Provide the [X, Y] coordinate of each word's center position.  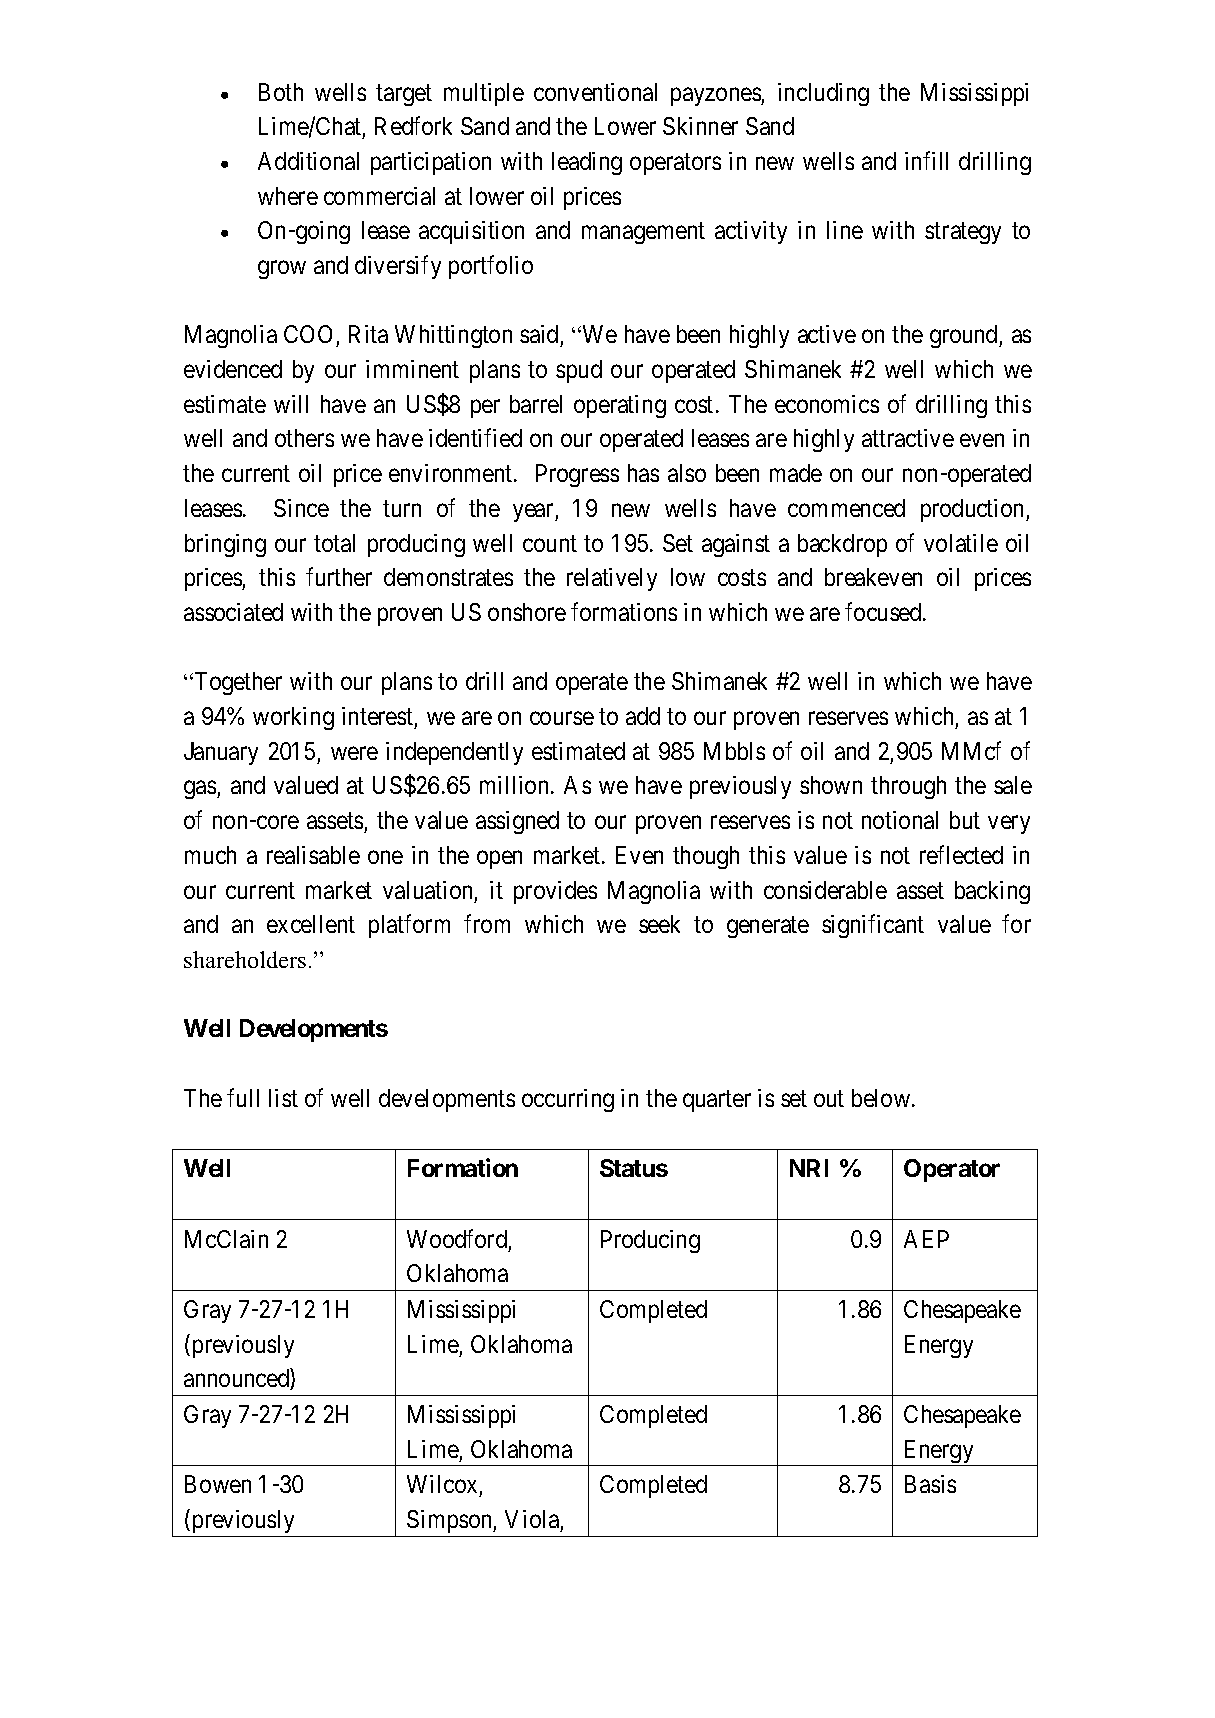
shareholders [245, 959]
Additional [308, 161]
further [339, 577]
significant [873, 926]
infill [926, 160]
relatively [612, 579]
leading [587, 163]
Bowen [218, 1484]
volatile [961, 543]
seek [659, 924]
